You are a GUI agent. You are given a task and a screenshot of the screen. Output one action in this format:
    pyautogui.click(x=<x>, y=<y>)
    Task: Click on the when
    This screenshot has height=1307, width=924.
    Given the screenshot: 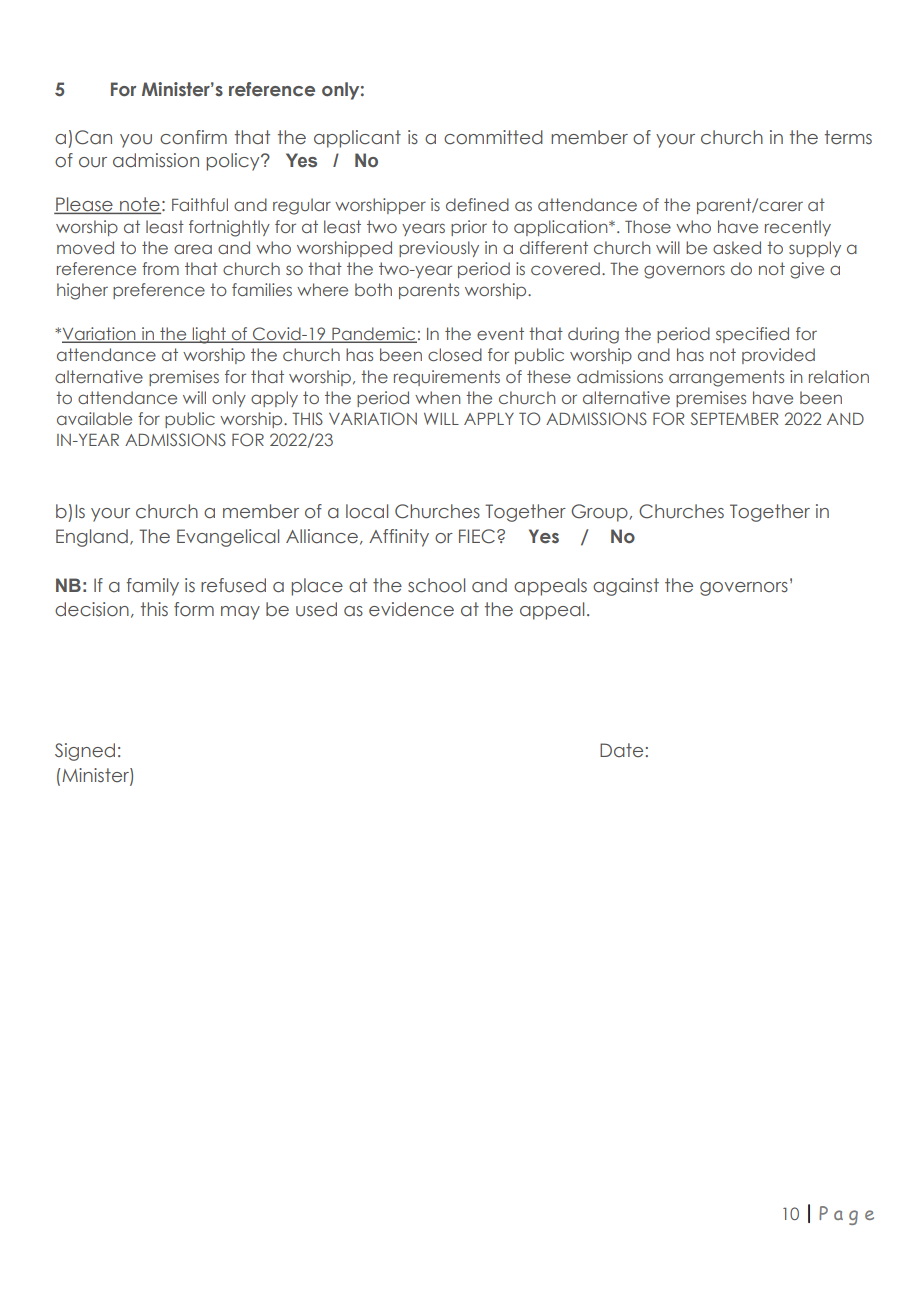 What is the action you would take?
    pyautogui.click(x=437, y=397)
